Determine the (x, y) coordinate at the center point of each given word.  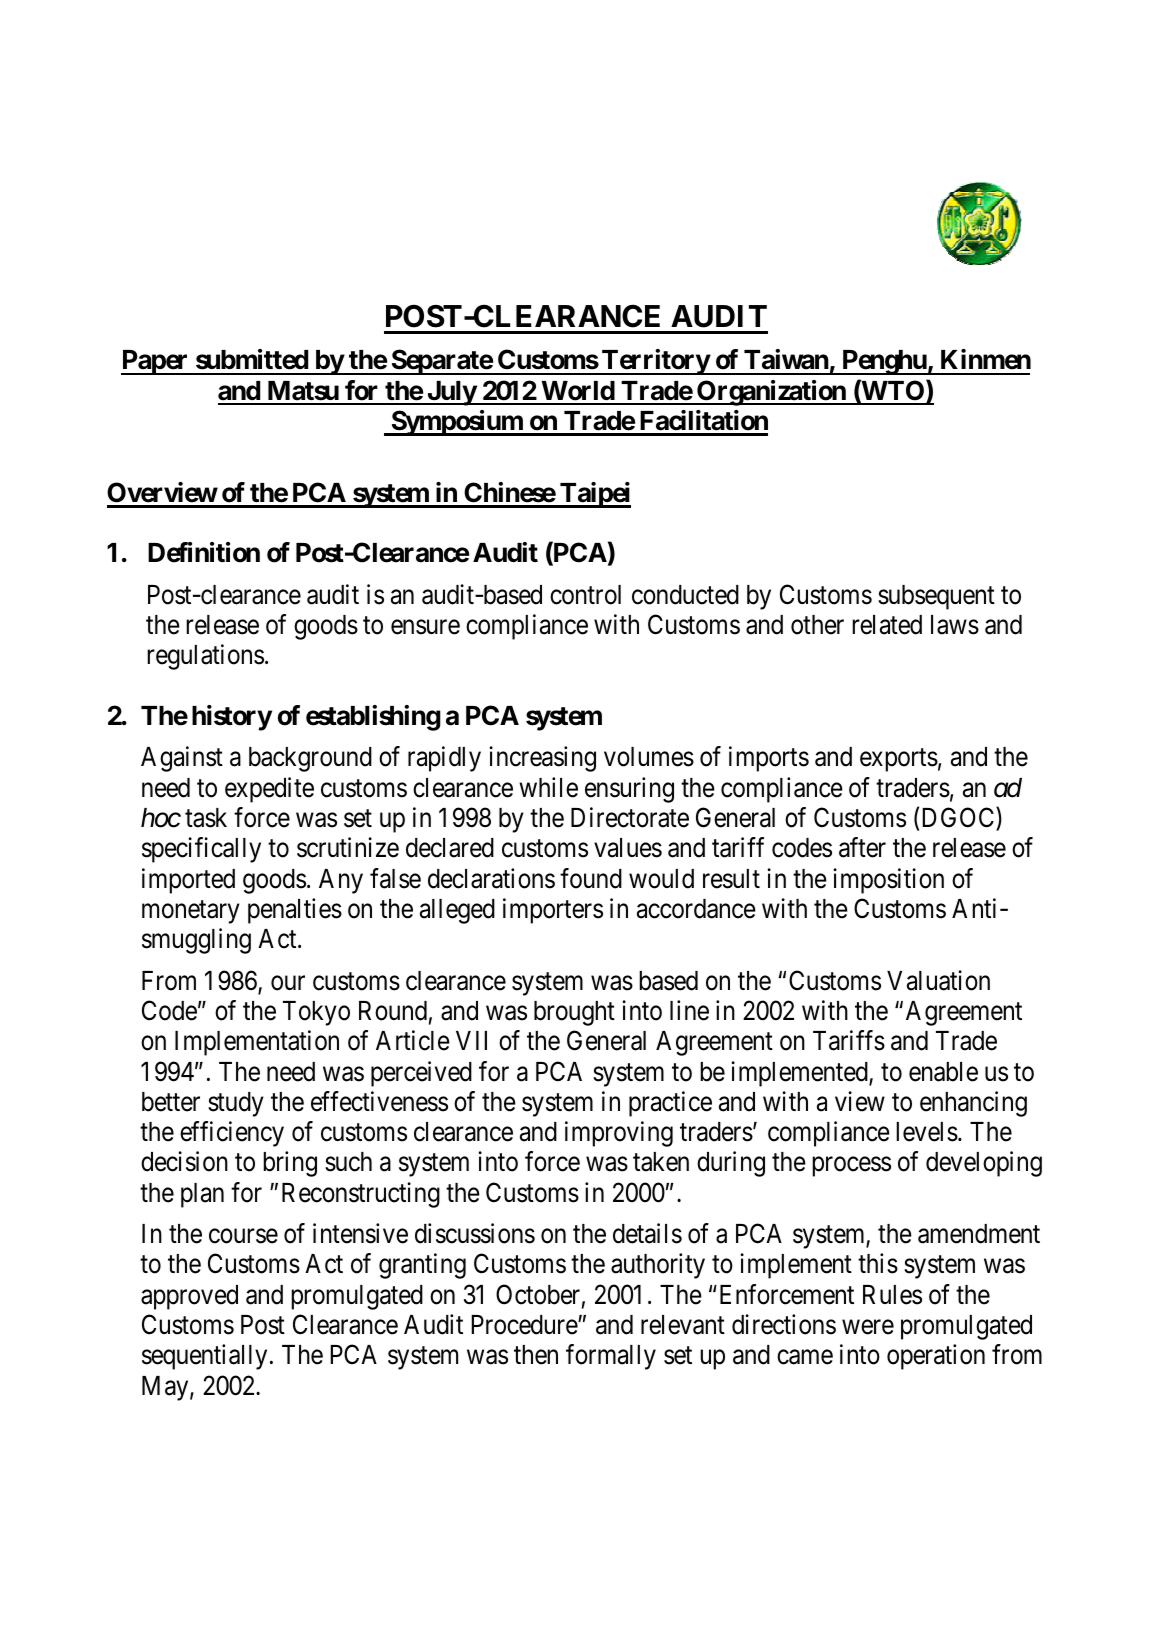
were (868, 1327)
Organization (771, 393)
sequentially (204, 1357)
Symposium (456, 423)
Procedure (525, 1325)
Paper (156, 362)
